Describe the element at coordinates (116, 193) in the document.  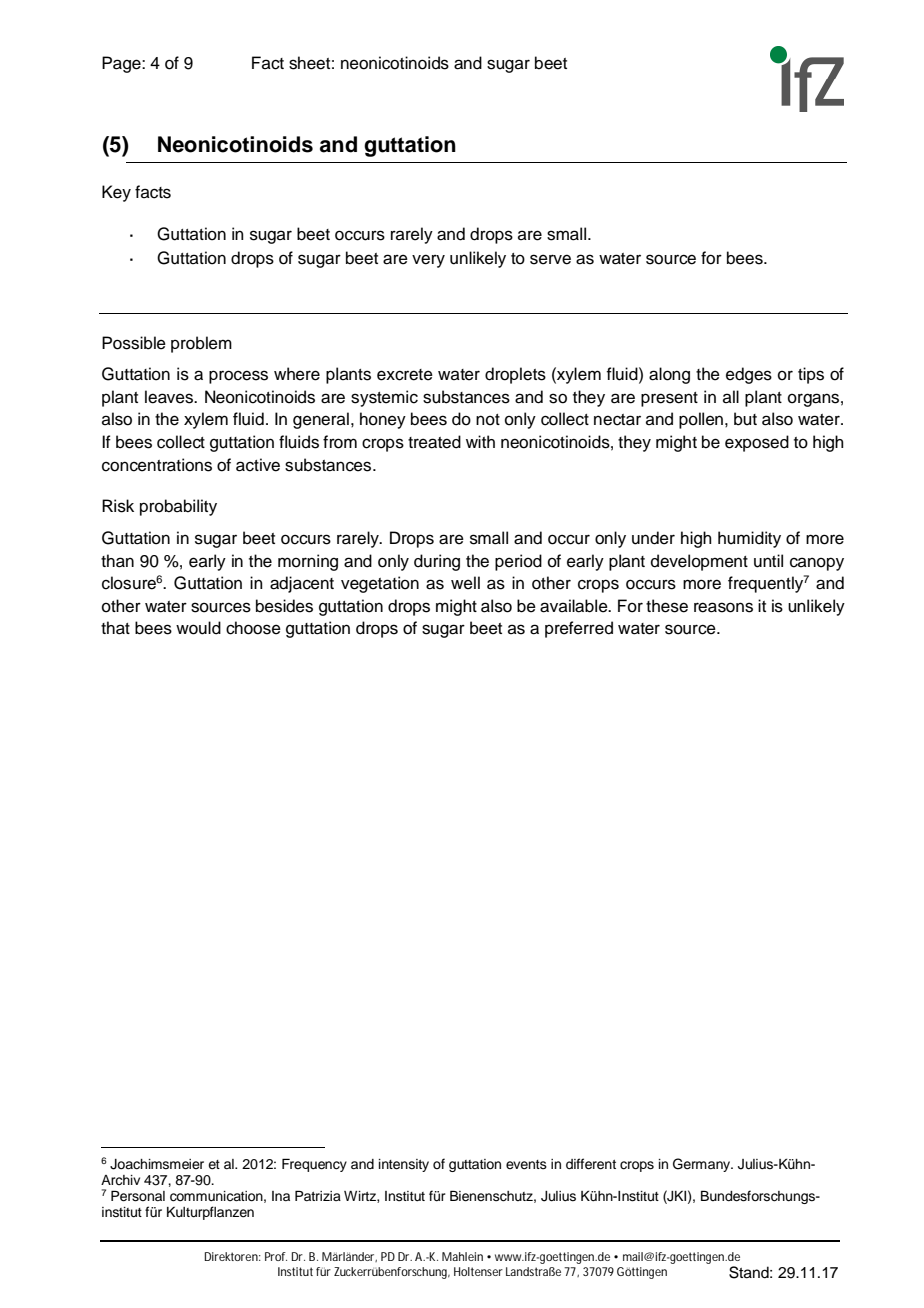
I see `Key` at that location.
